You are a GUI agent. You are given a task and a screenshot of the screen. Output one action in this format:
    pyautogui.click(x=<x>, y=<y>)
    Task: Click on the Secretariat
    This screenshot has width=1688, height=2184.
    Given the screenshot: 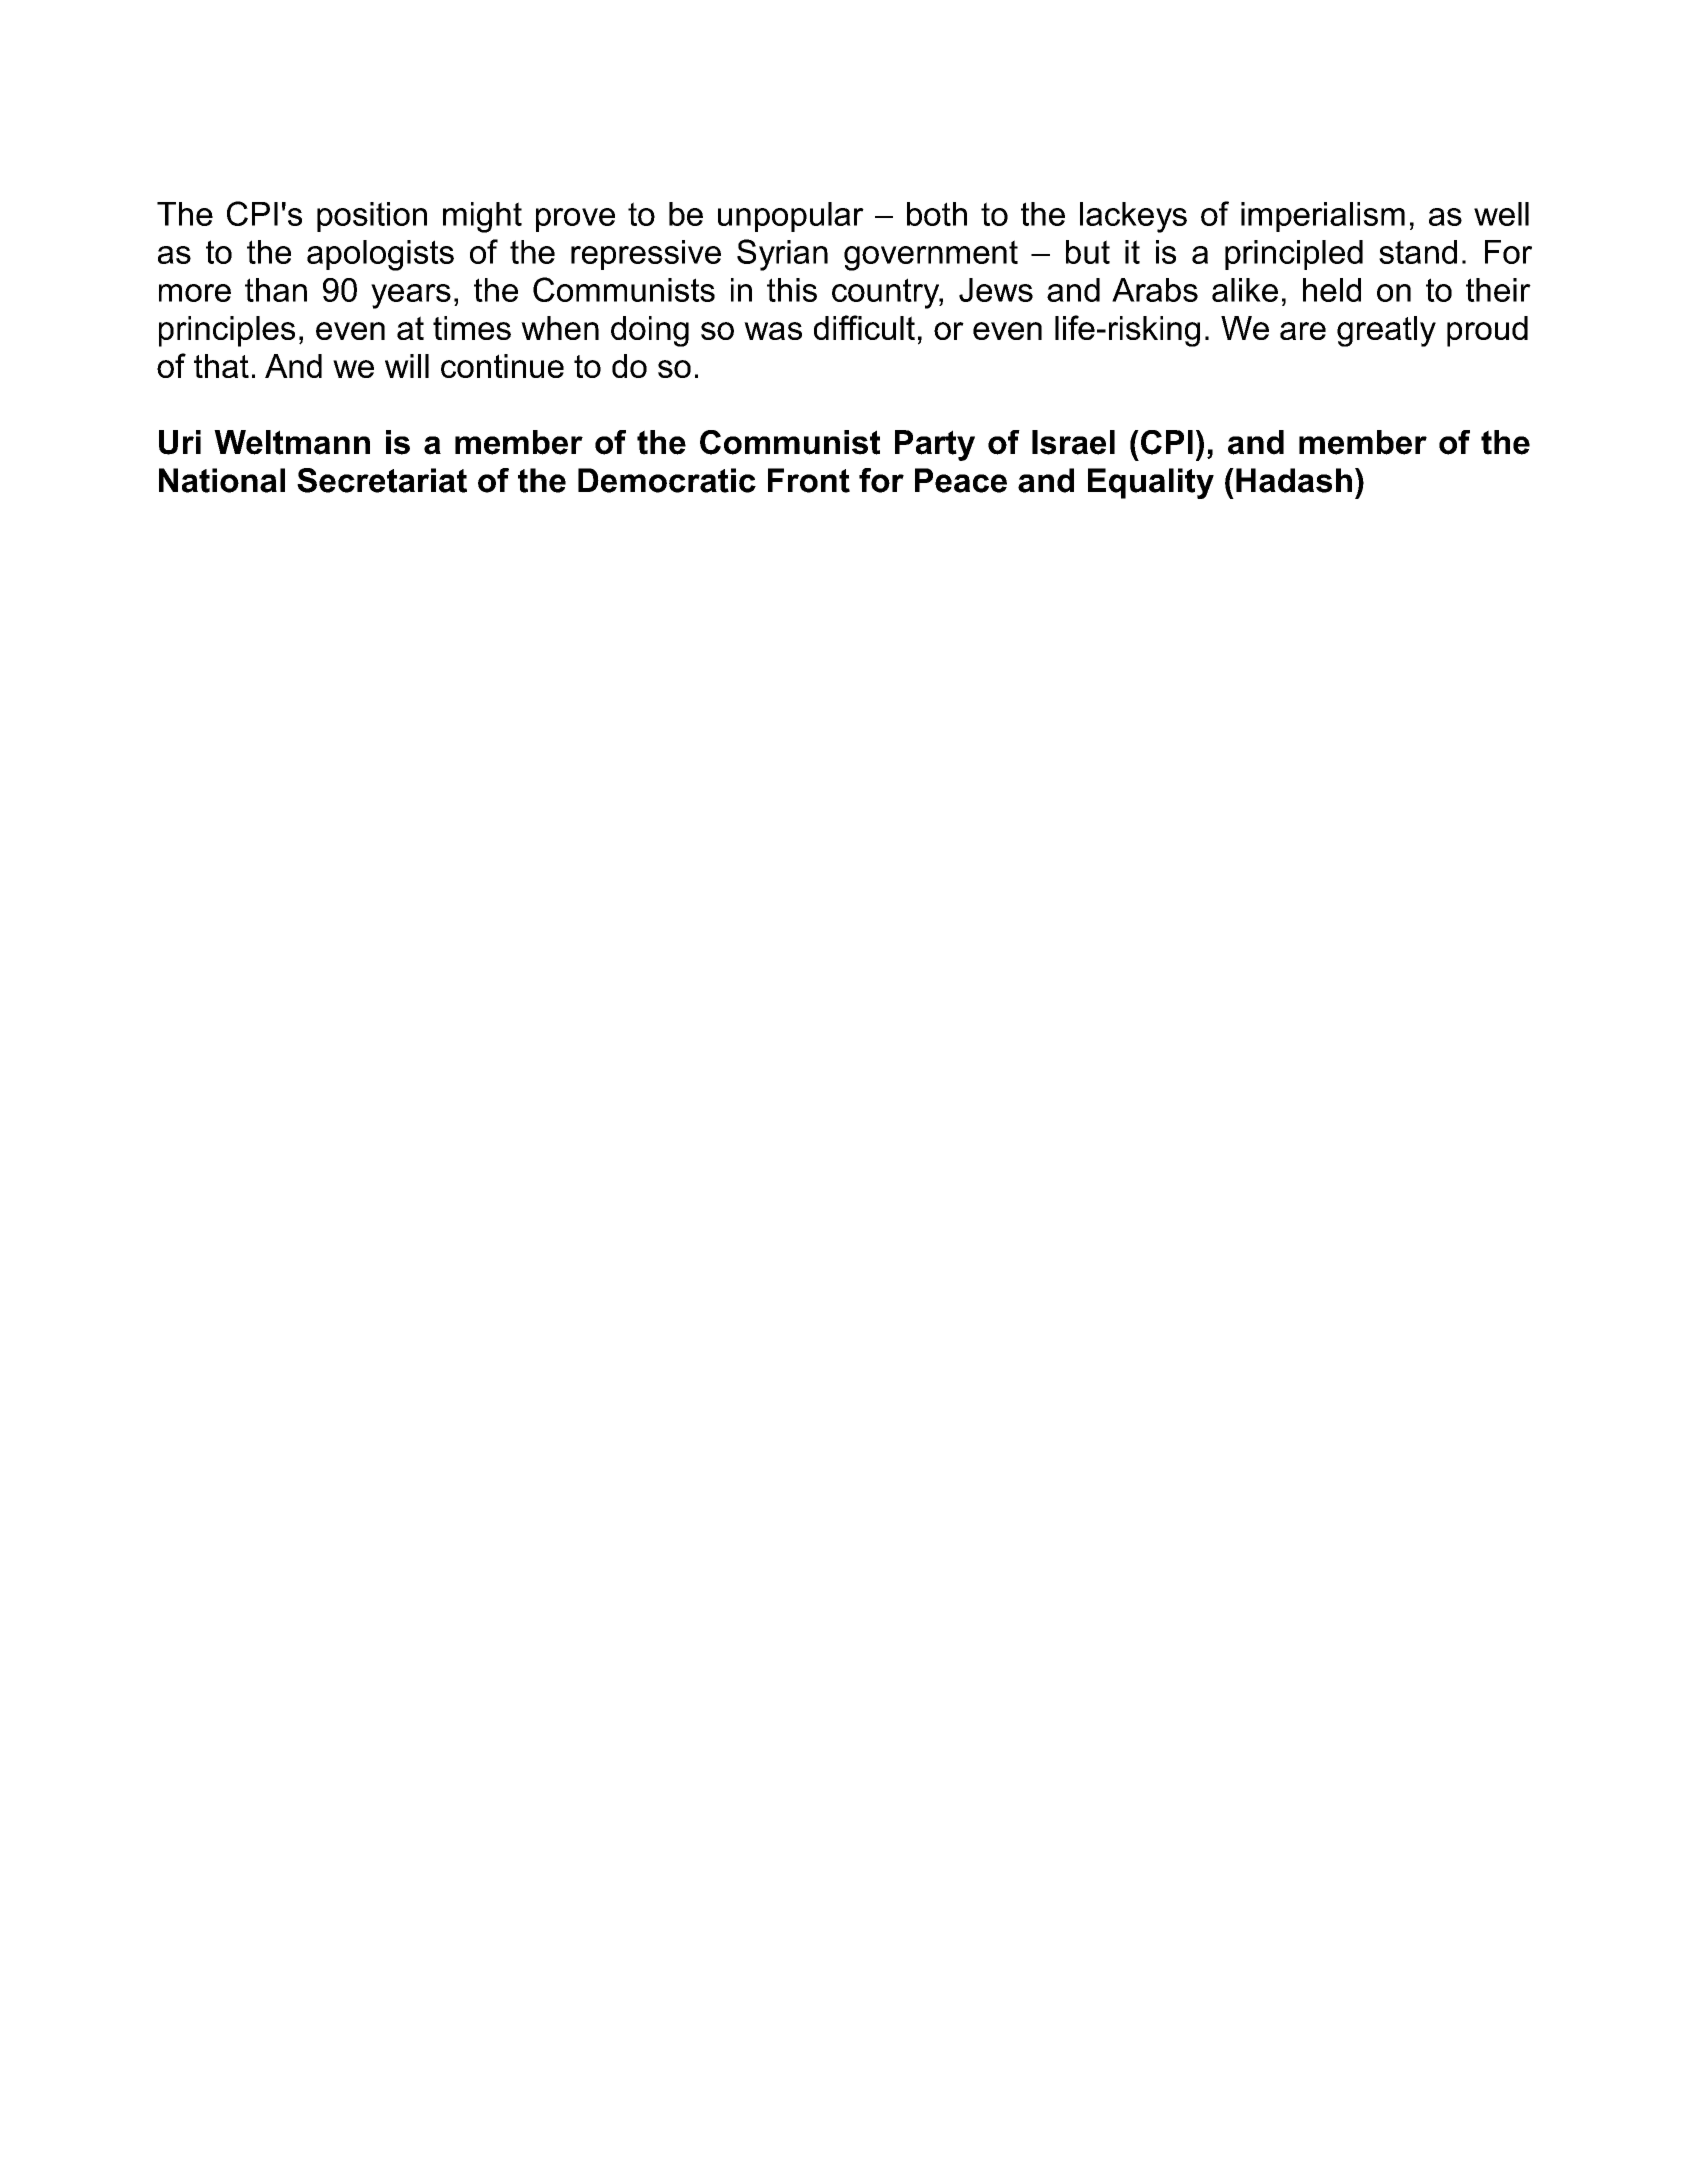 What is the action you would take?
    pyautogui.click(x=382, y=480)
